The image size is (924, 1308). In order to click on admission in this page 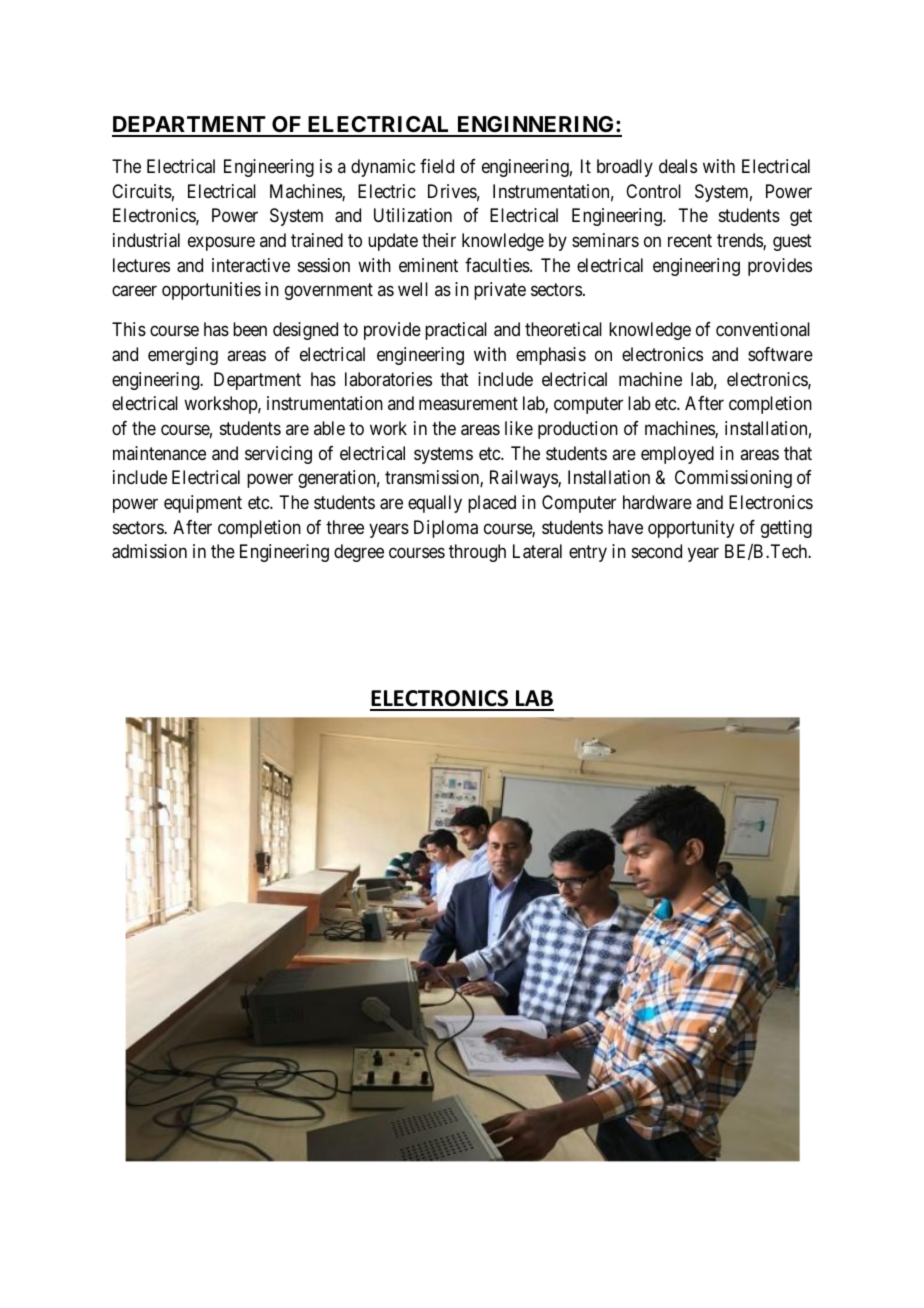, I will do `click(149, 551)`.
